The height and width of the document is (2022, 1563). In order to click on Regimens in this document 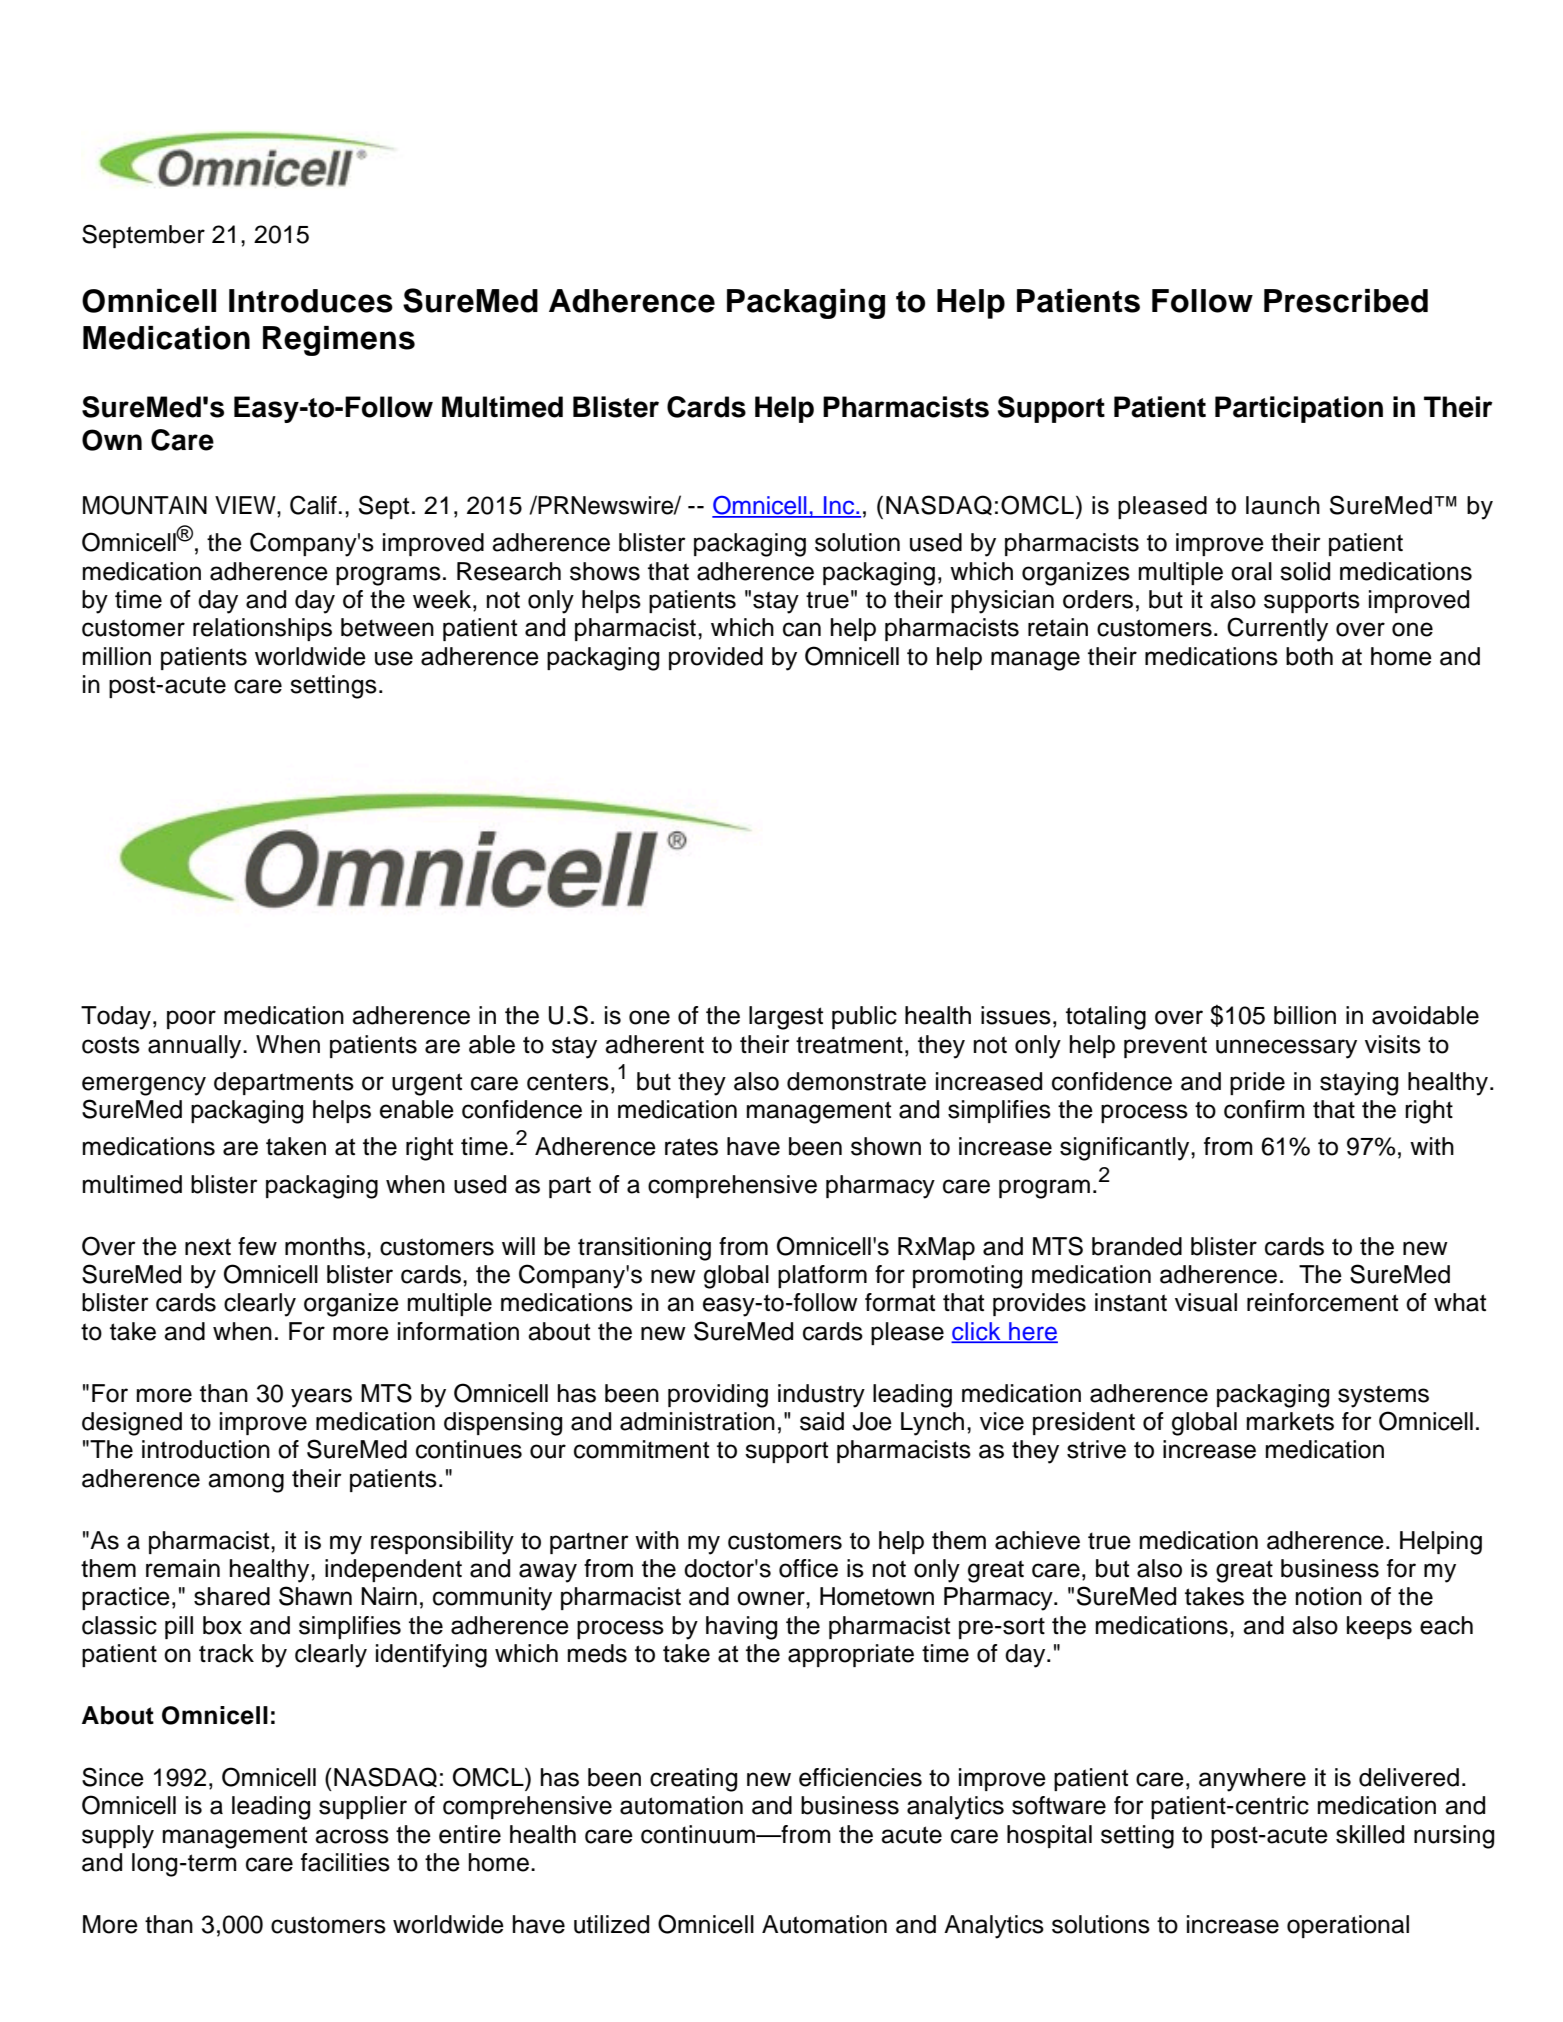, I will do `click(339, 341)`.
